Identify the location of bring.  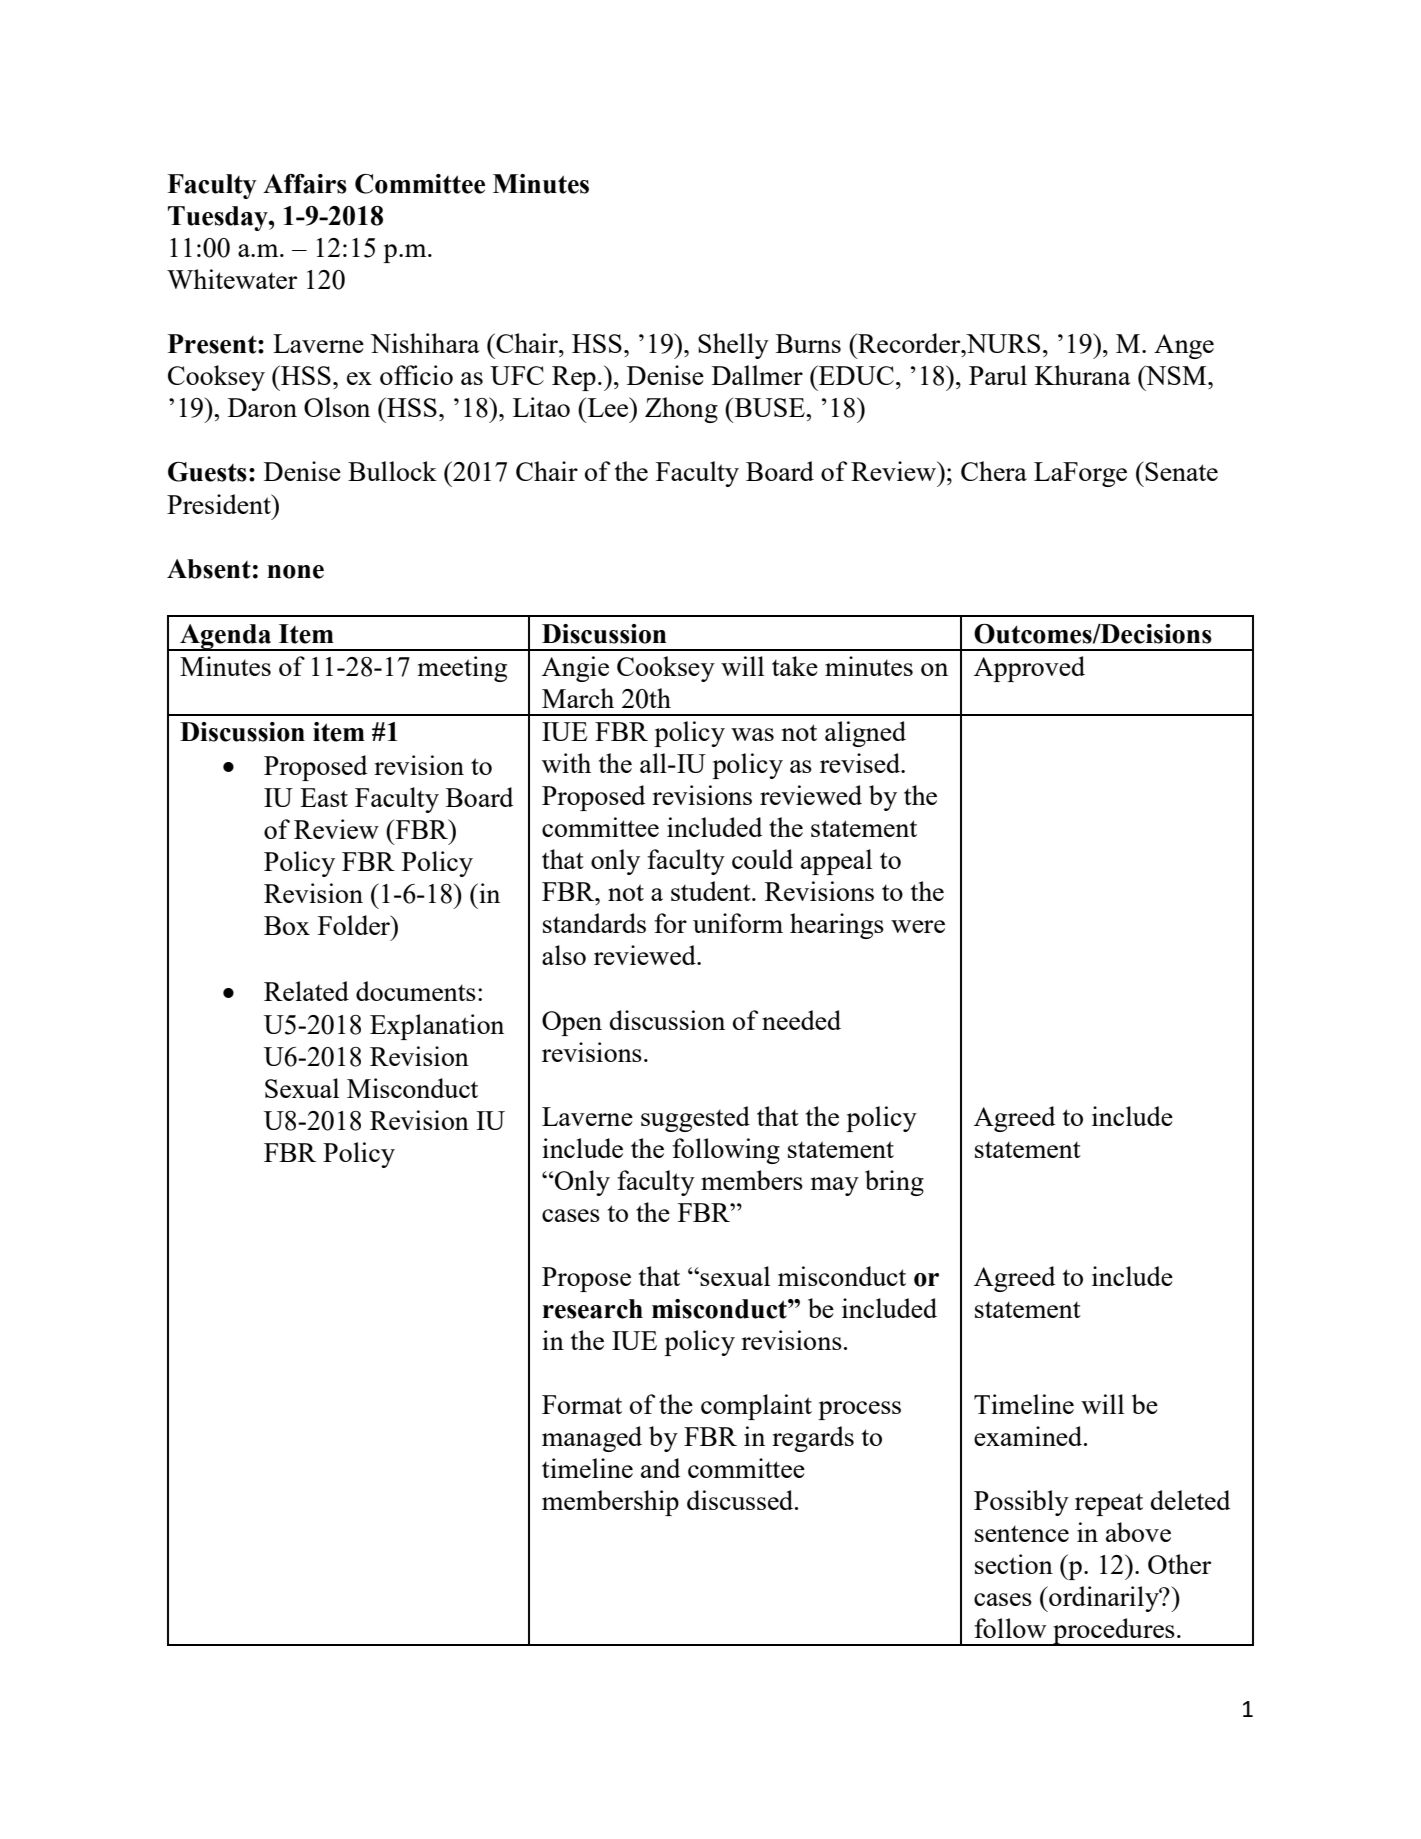
(894, 1183).
